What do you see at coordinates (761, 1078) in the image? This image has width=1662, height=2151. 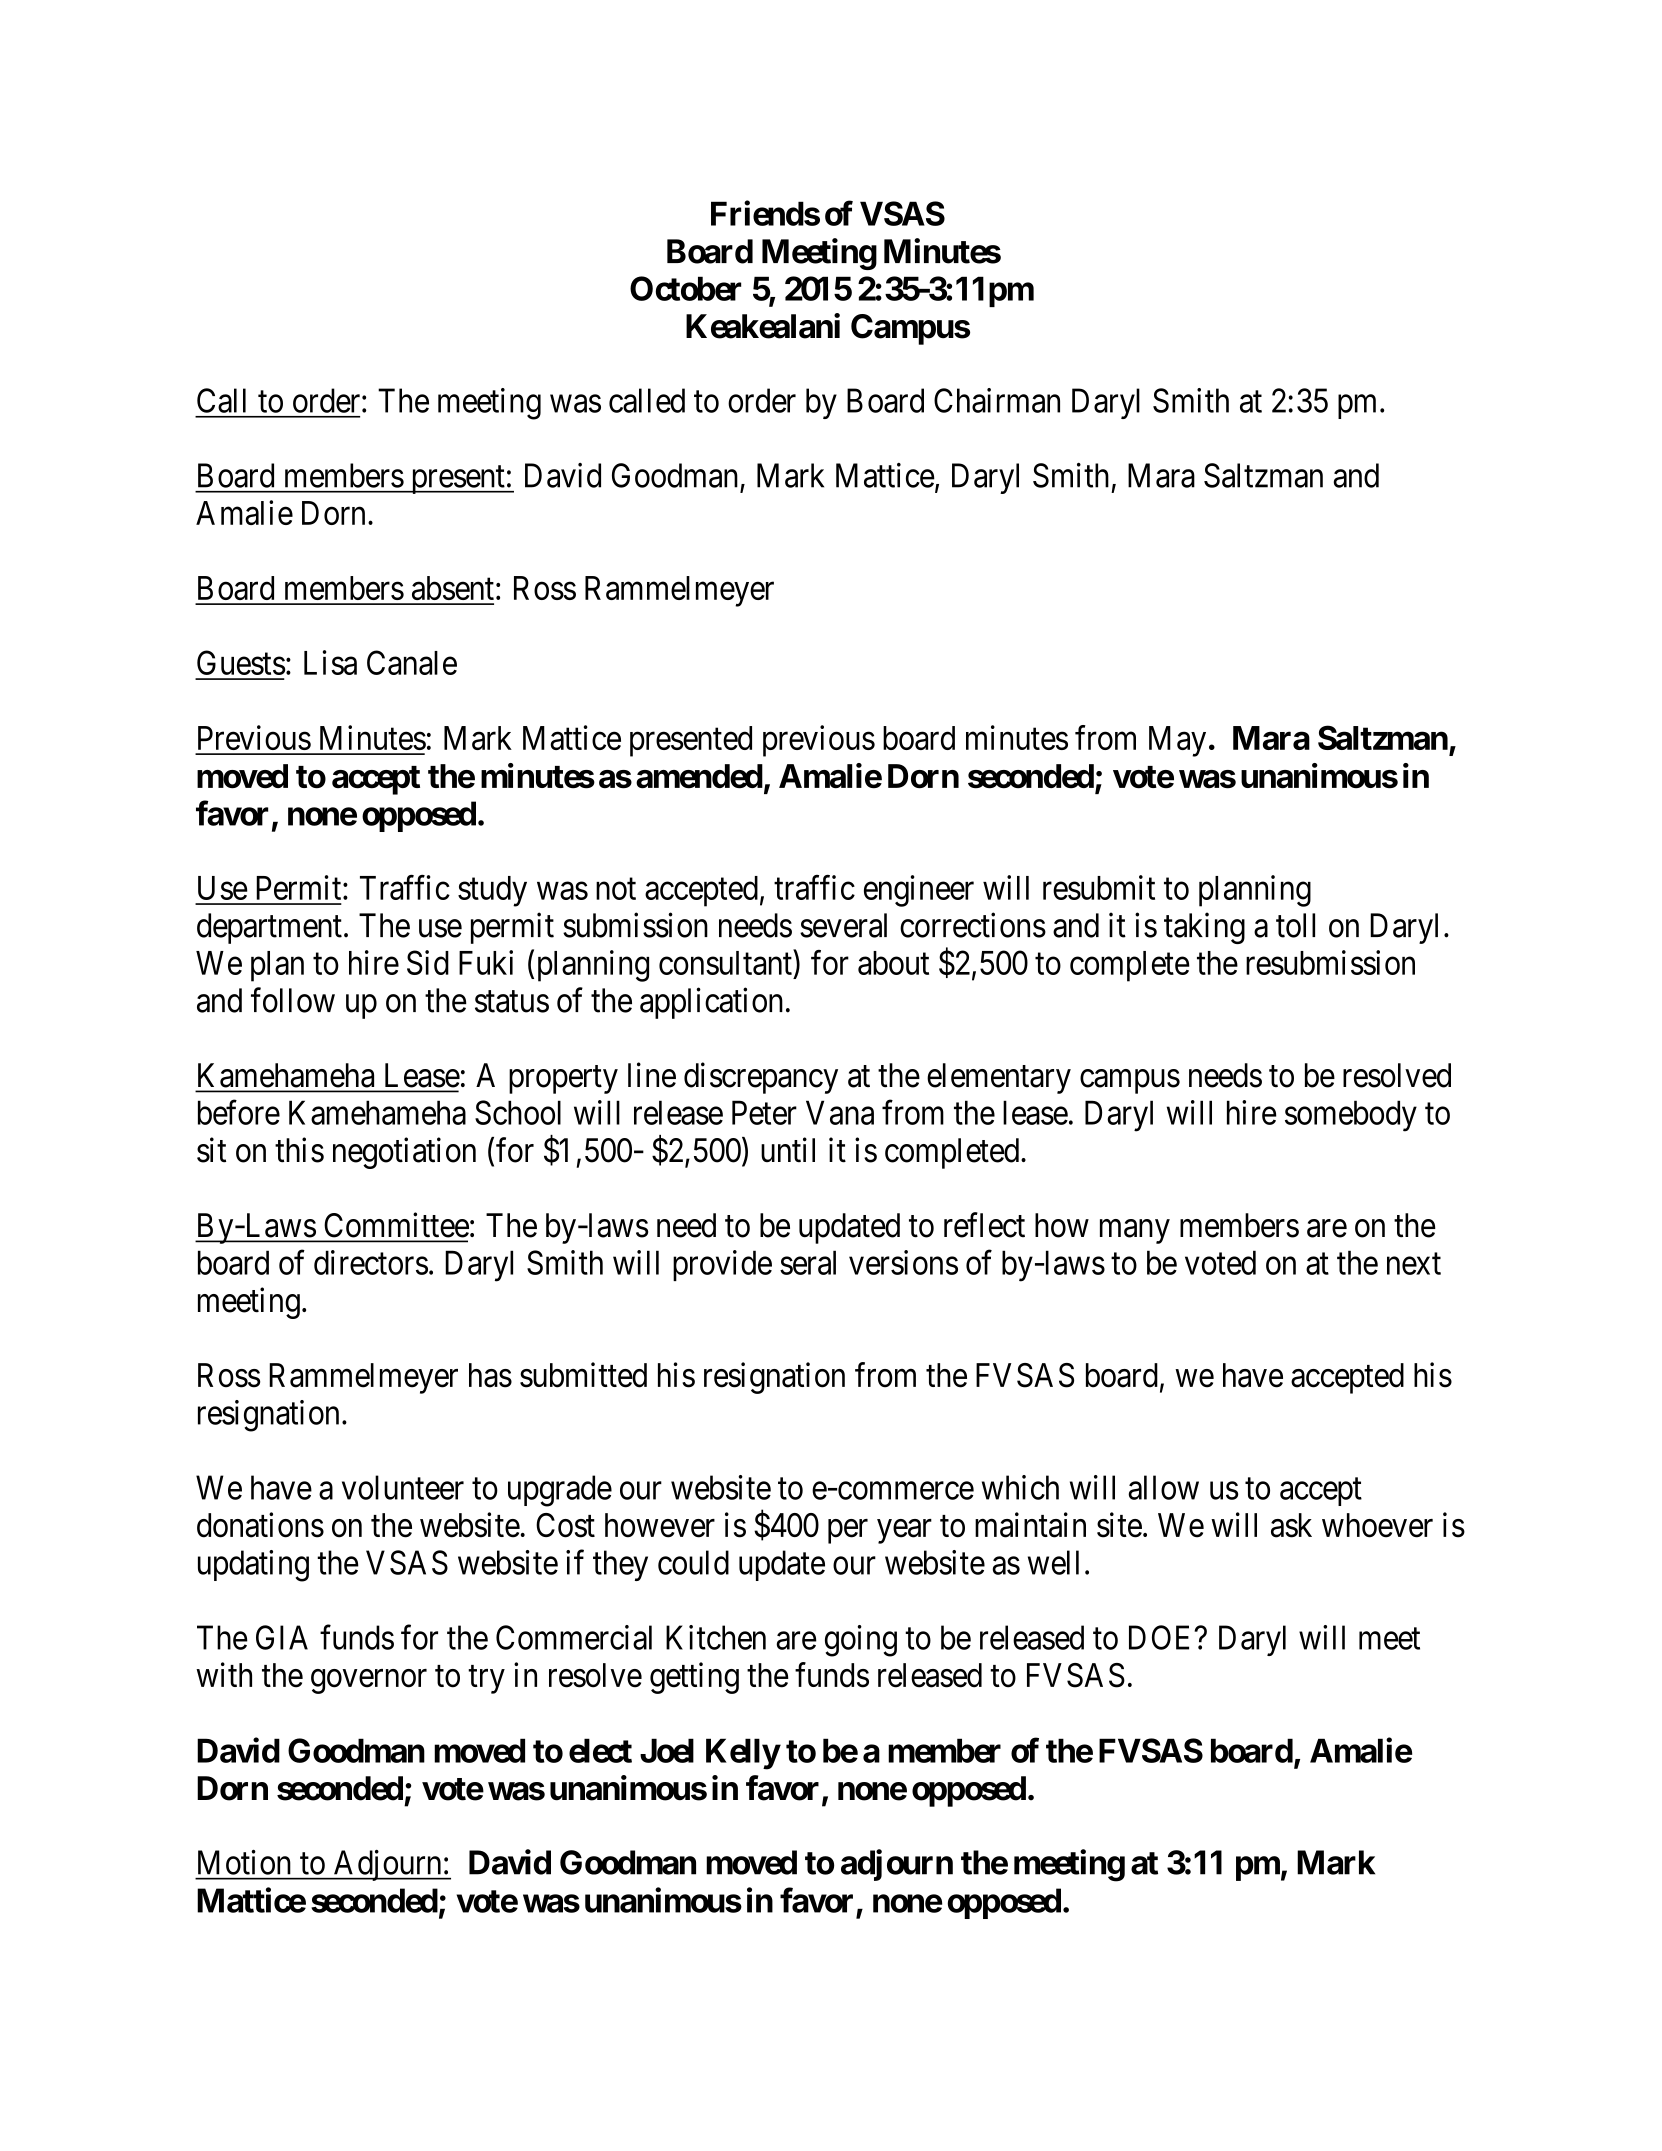 I see `discrepancy` at bounding box center [761, 1078].
